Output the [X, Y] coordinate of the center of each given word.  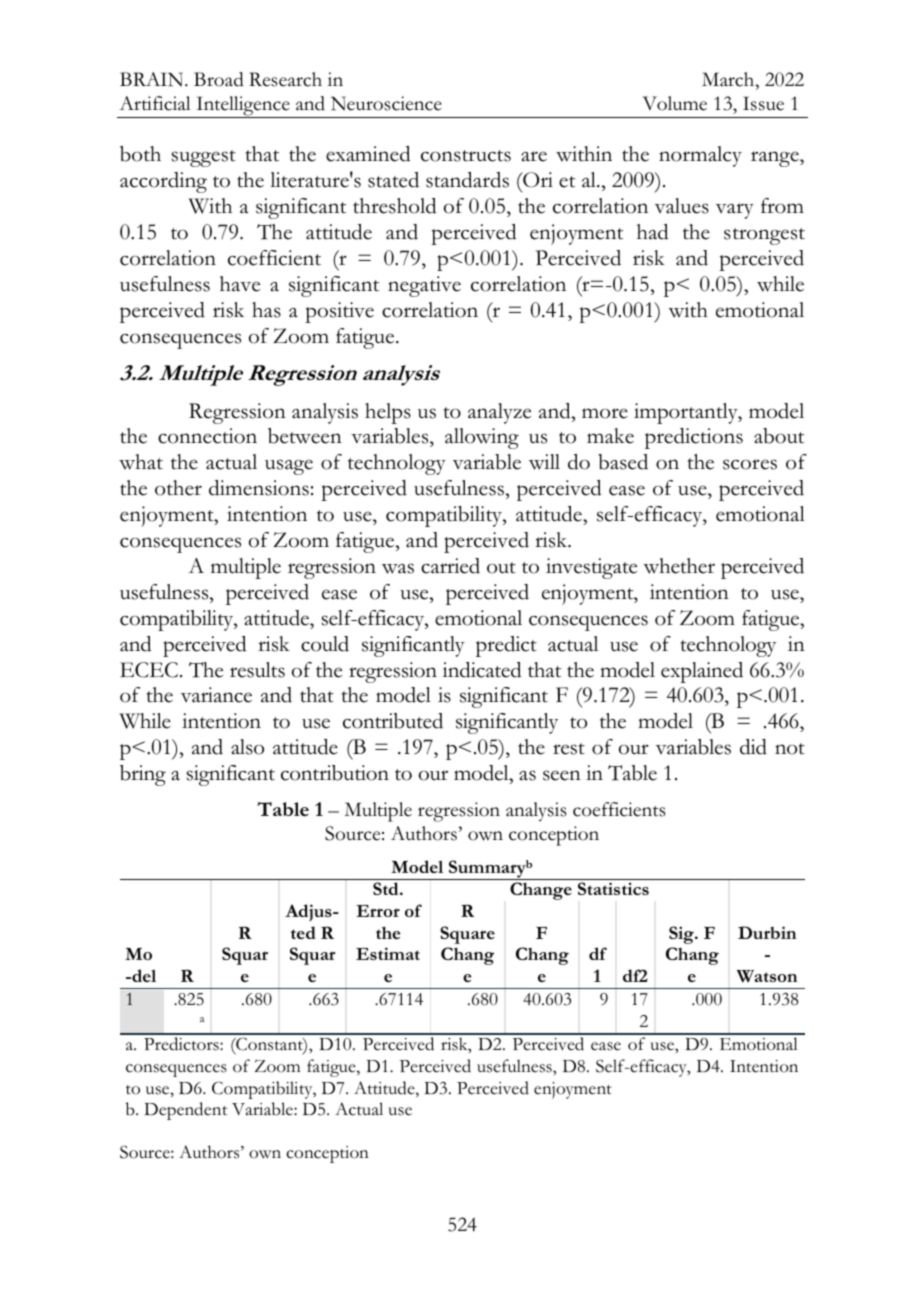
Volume [675, 103]
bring [143, 775]
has [266, 310]
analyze [499, 413]
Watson [767, 976]
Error [378, 911]
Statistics [613, 888]
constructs [466, 156]
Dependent [185, 1111]
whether [679, 566]
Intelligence [243, 107]
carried [450, 566]
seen [562, 775]
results [257, 670]
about [779, 436]
